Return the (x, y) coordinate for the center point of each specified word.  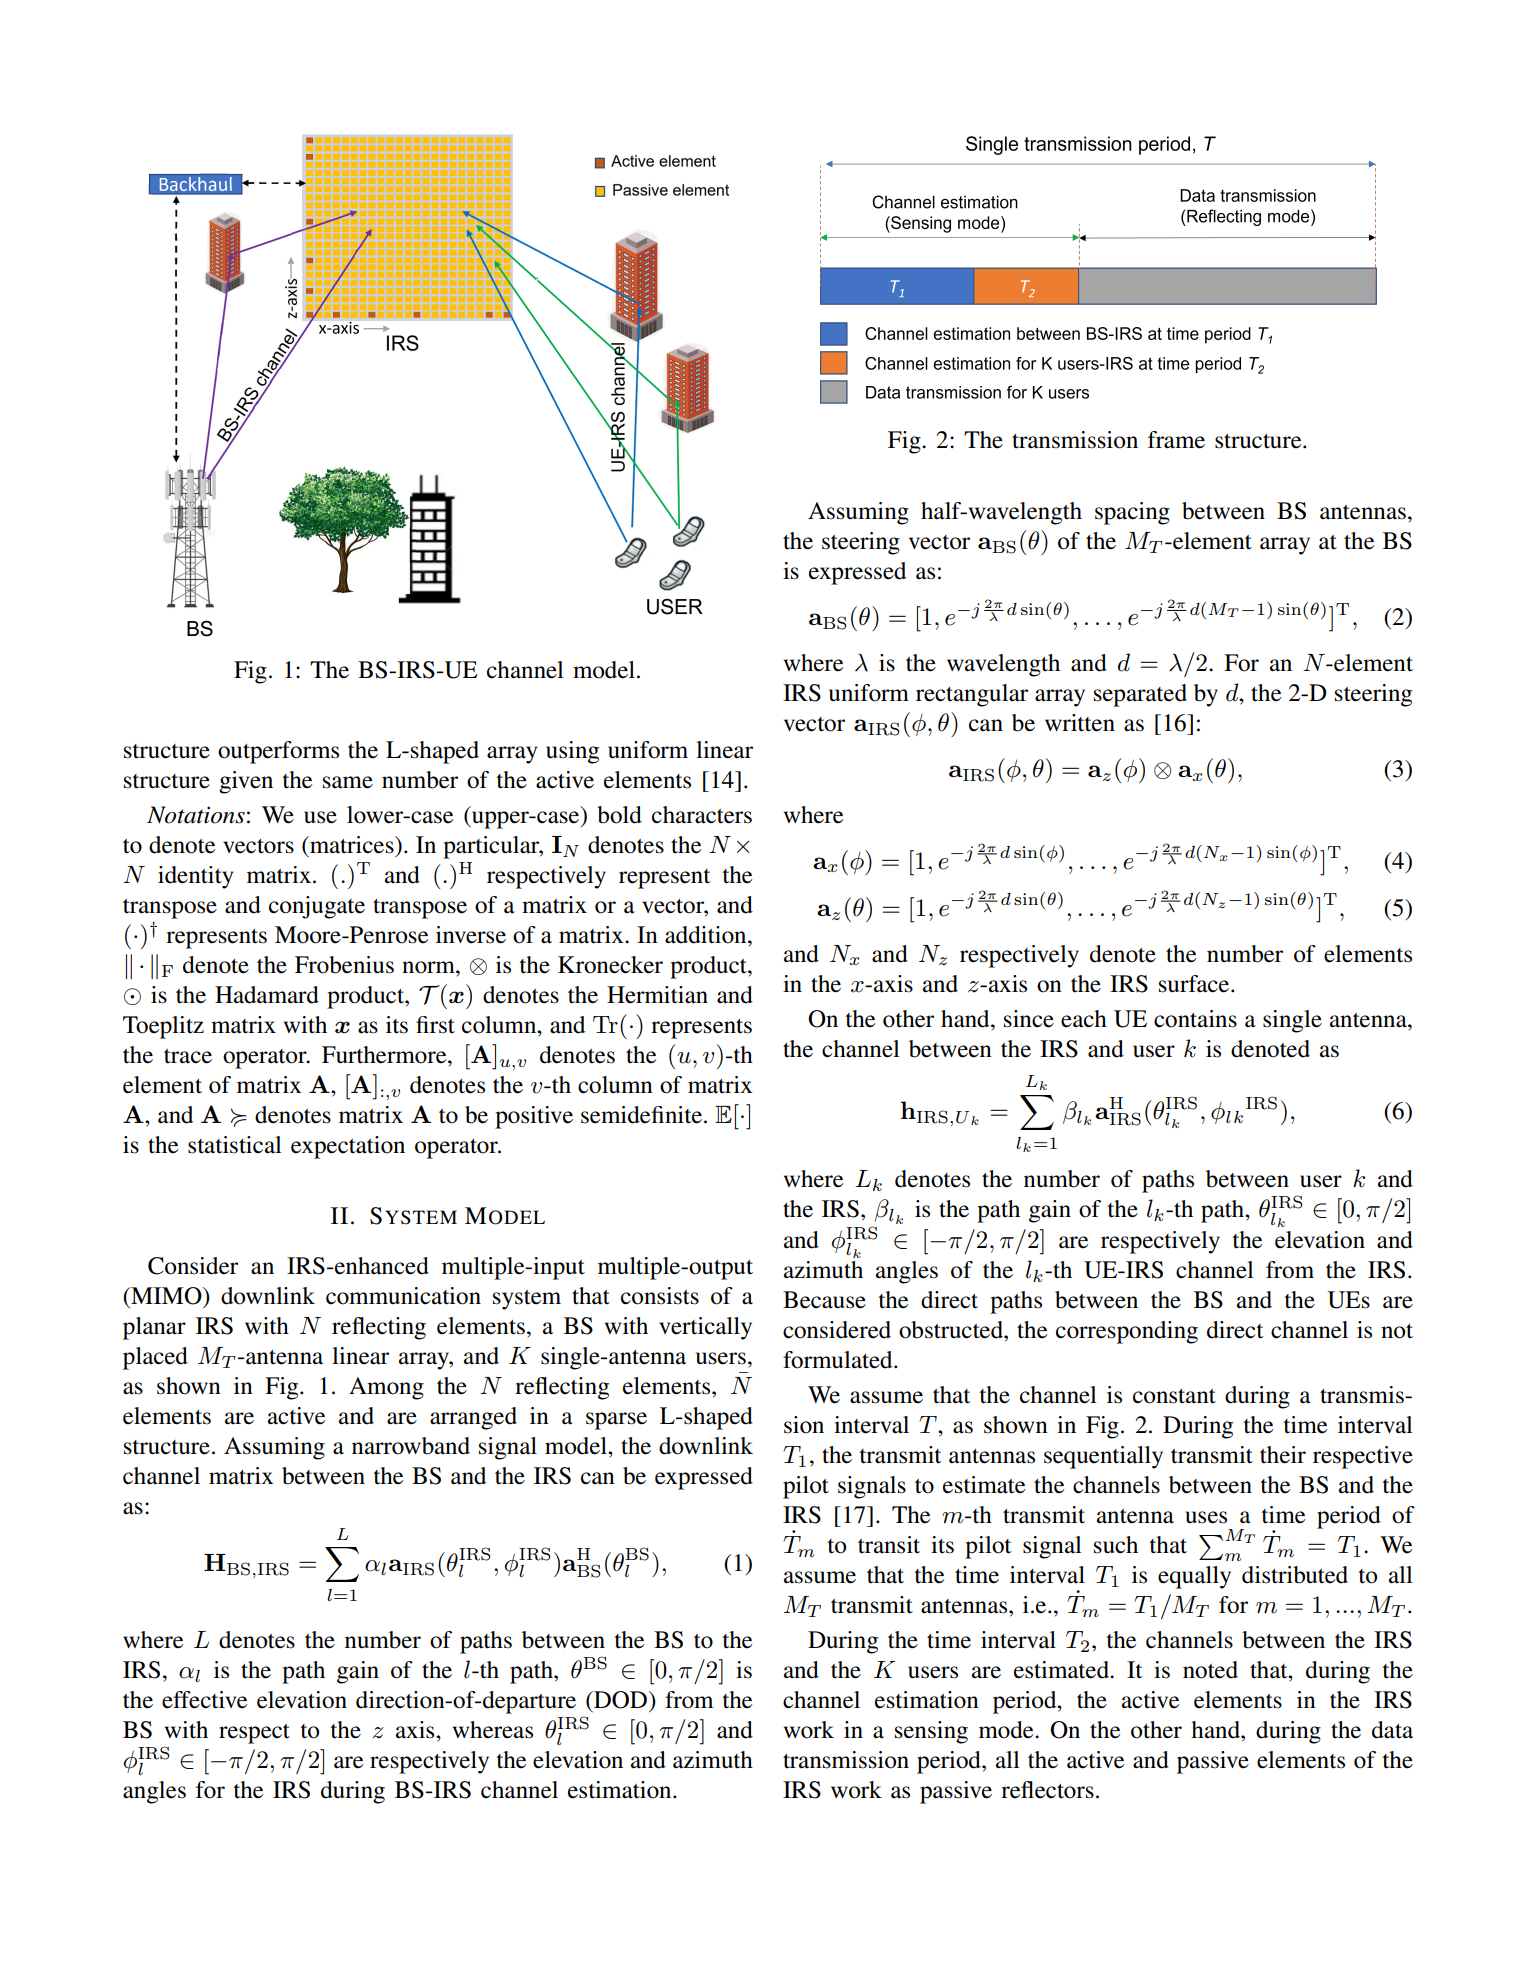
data (1392, 1730)
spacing (1132, 513)
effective (204, 1700)
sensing (931, 1732)
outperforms (278, 752)
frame (1176, 440)
